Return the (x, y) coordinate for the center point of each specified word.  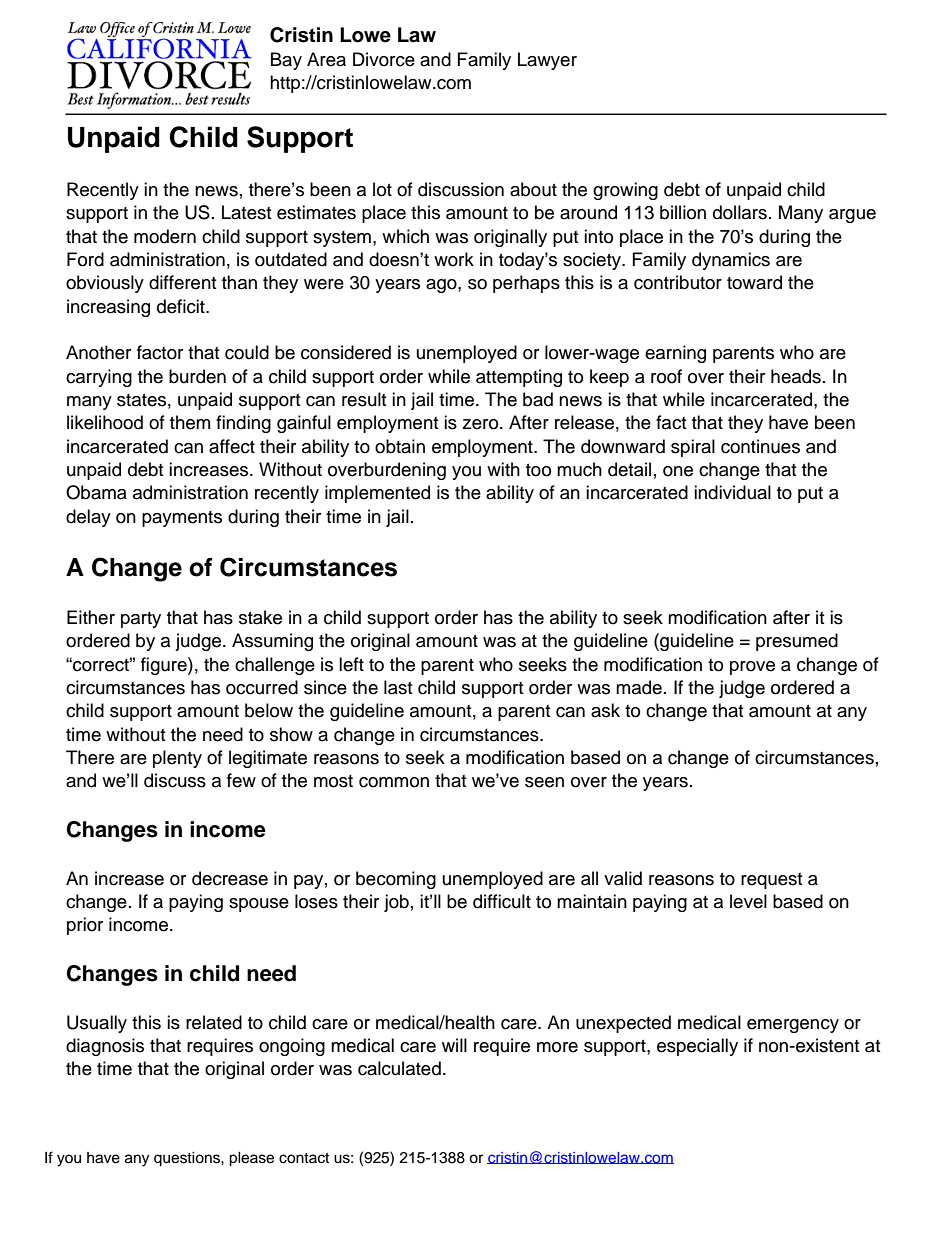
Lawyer (547, 61)
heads (796, 376)
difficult (502, 901)
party (141, 620)
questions (188, 1159)
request (771, 881)
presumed (797, 642)
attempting (519, 378)
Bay (286, 61)
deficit (182, 306)
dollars (740, 212)
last (398, 687)
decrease (230, 878)
